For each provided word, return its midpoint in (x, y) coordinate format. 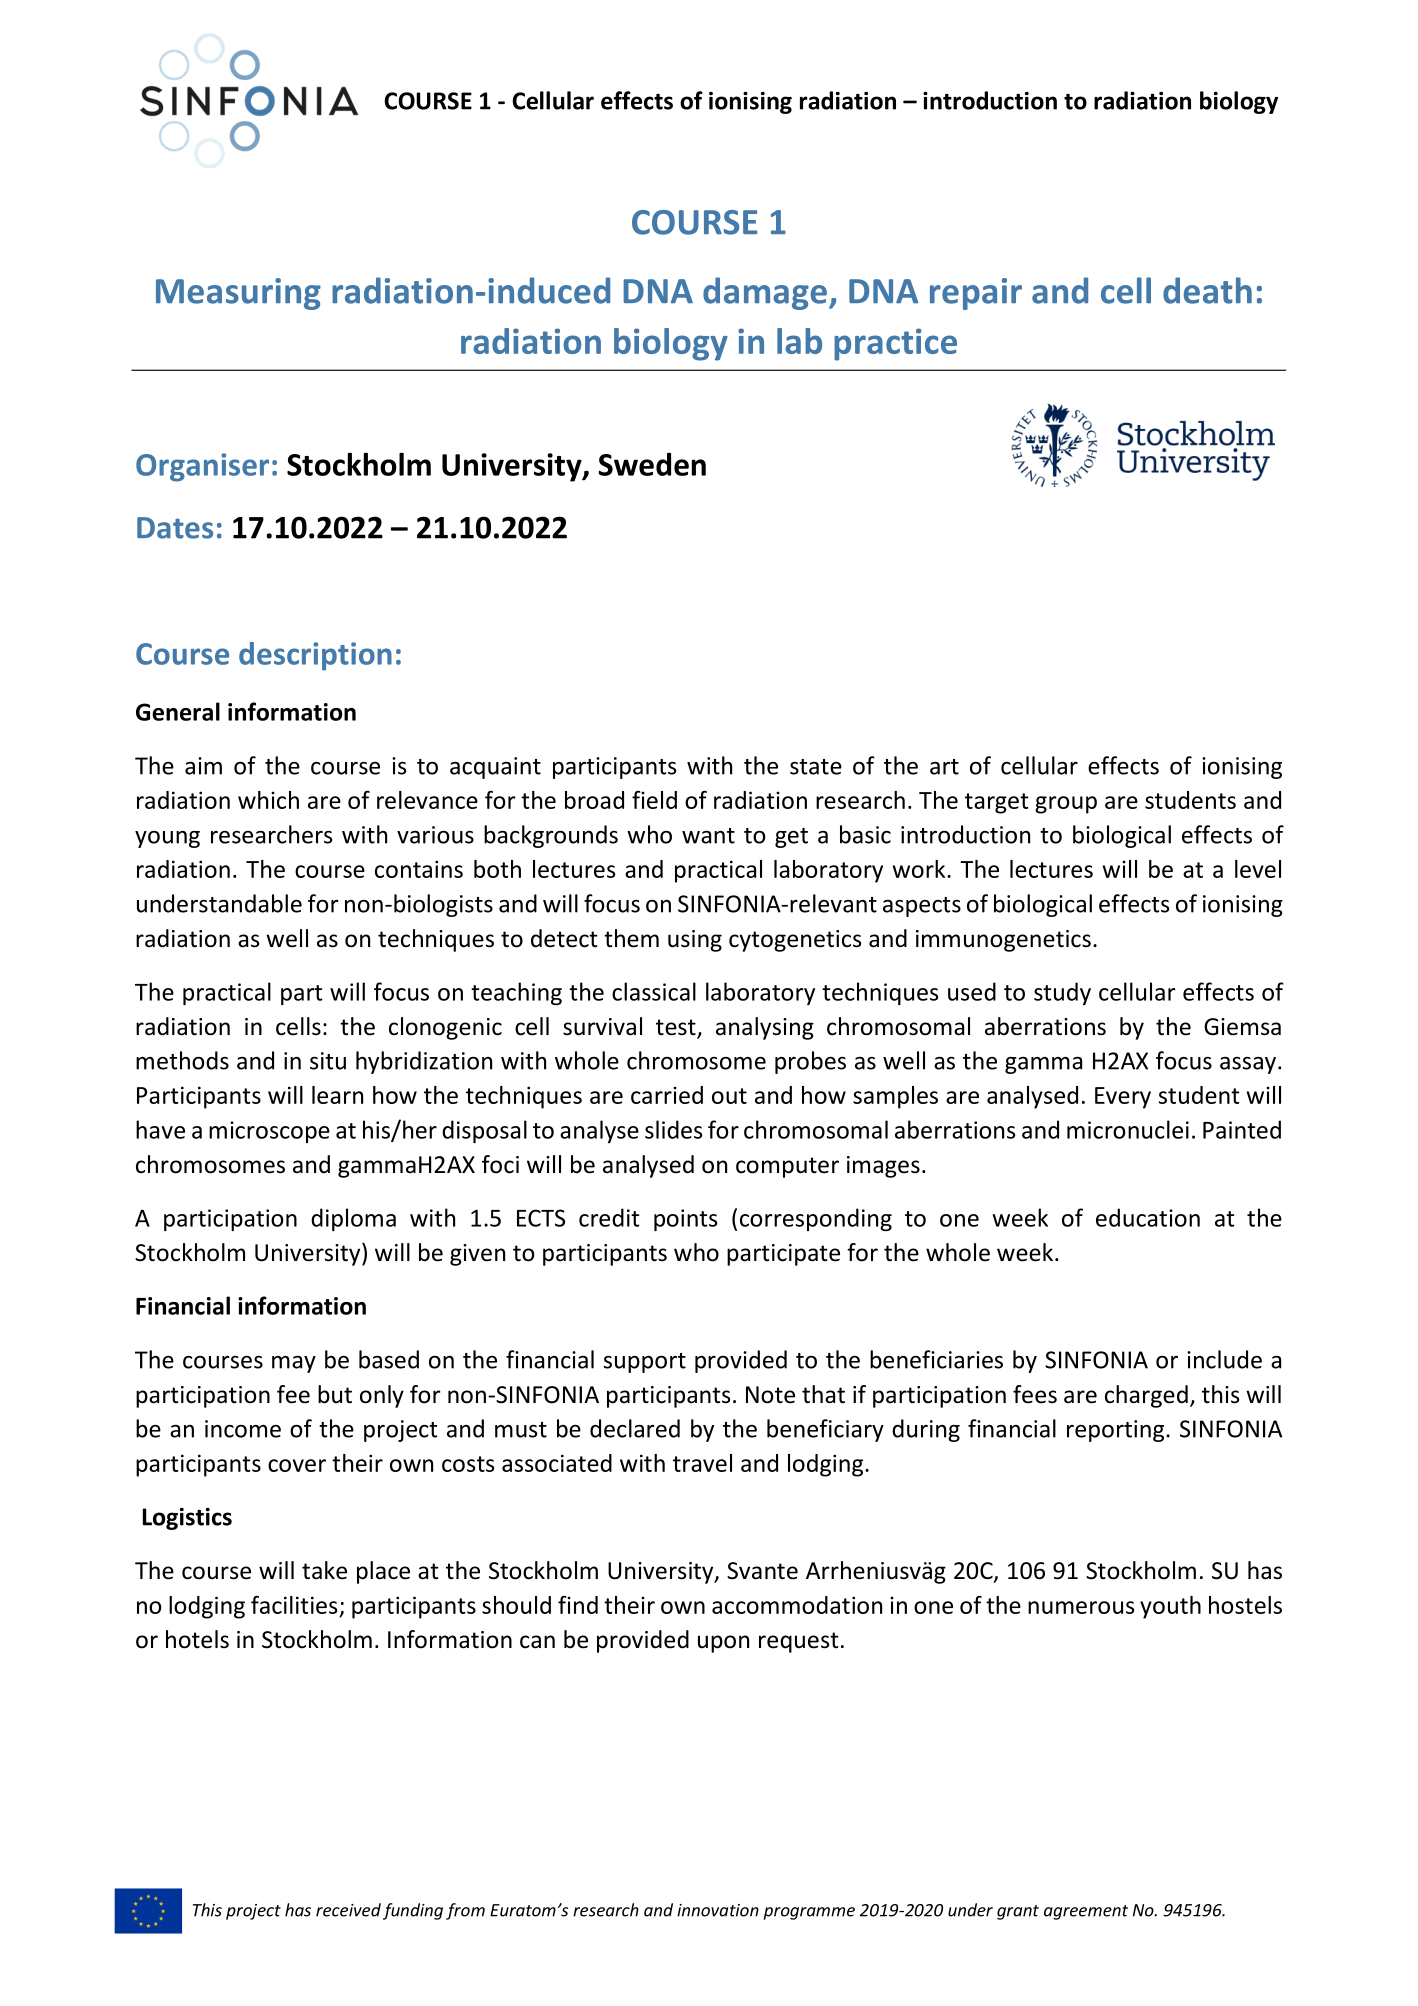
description (315, 656)
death (1207, 290)
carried (667, 1095)
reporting (1117, 1431)
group (1066, 805)
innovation (718, 1910)
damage (765, 293)
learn (337, 1095)
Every (1123, 1098)
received (348, 1910)
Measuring (238, 294)
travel (702, 1463)
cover (297, 1465)
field (654, 800)
